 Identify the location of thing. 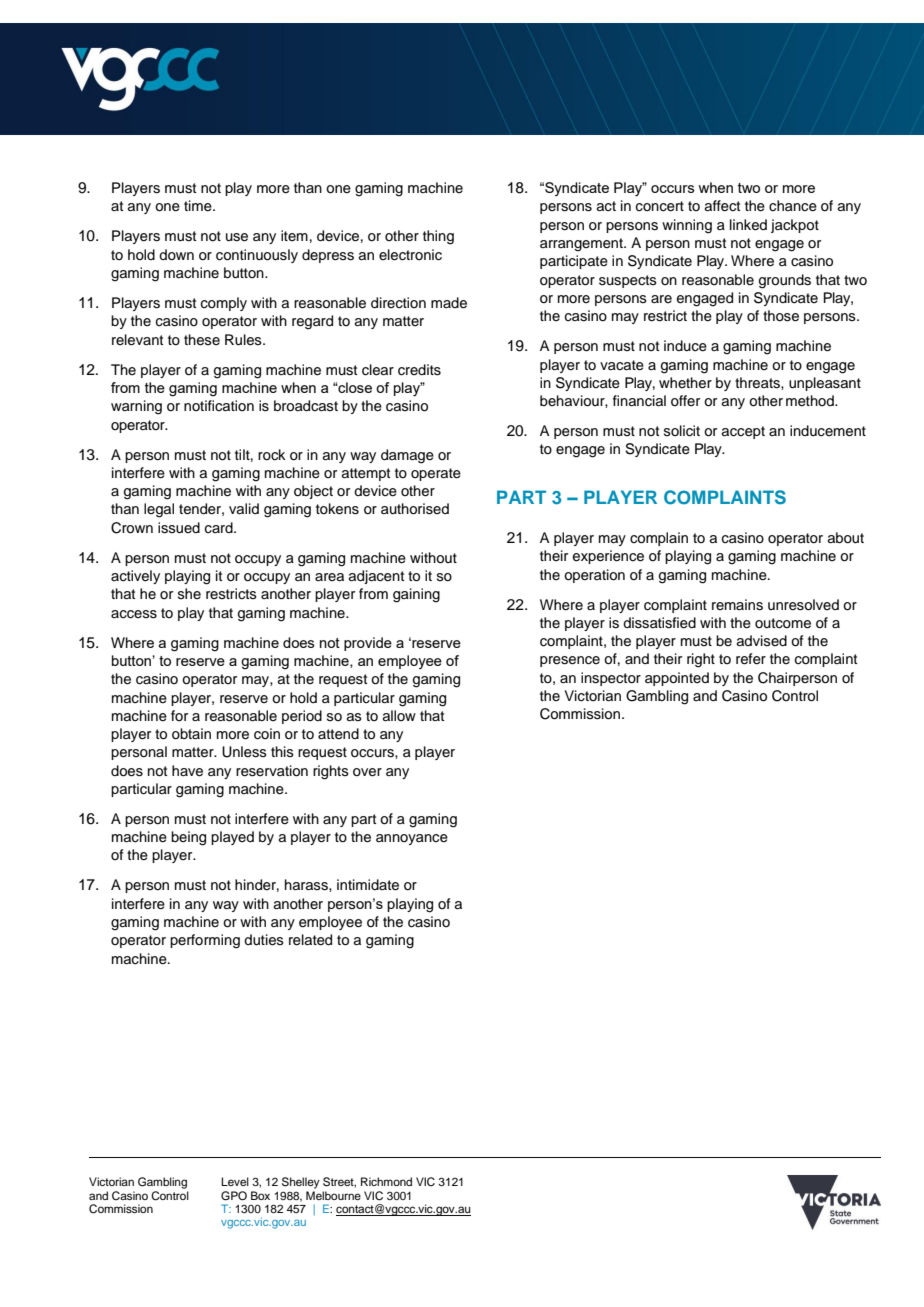
(438, 237).
